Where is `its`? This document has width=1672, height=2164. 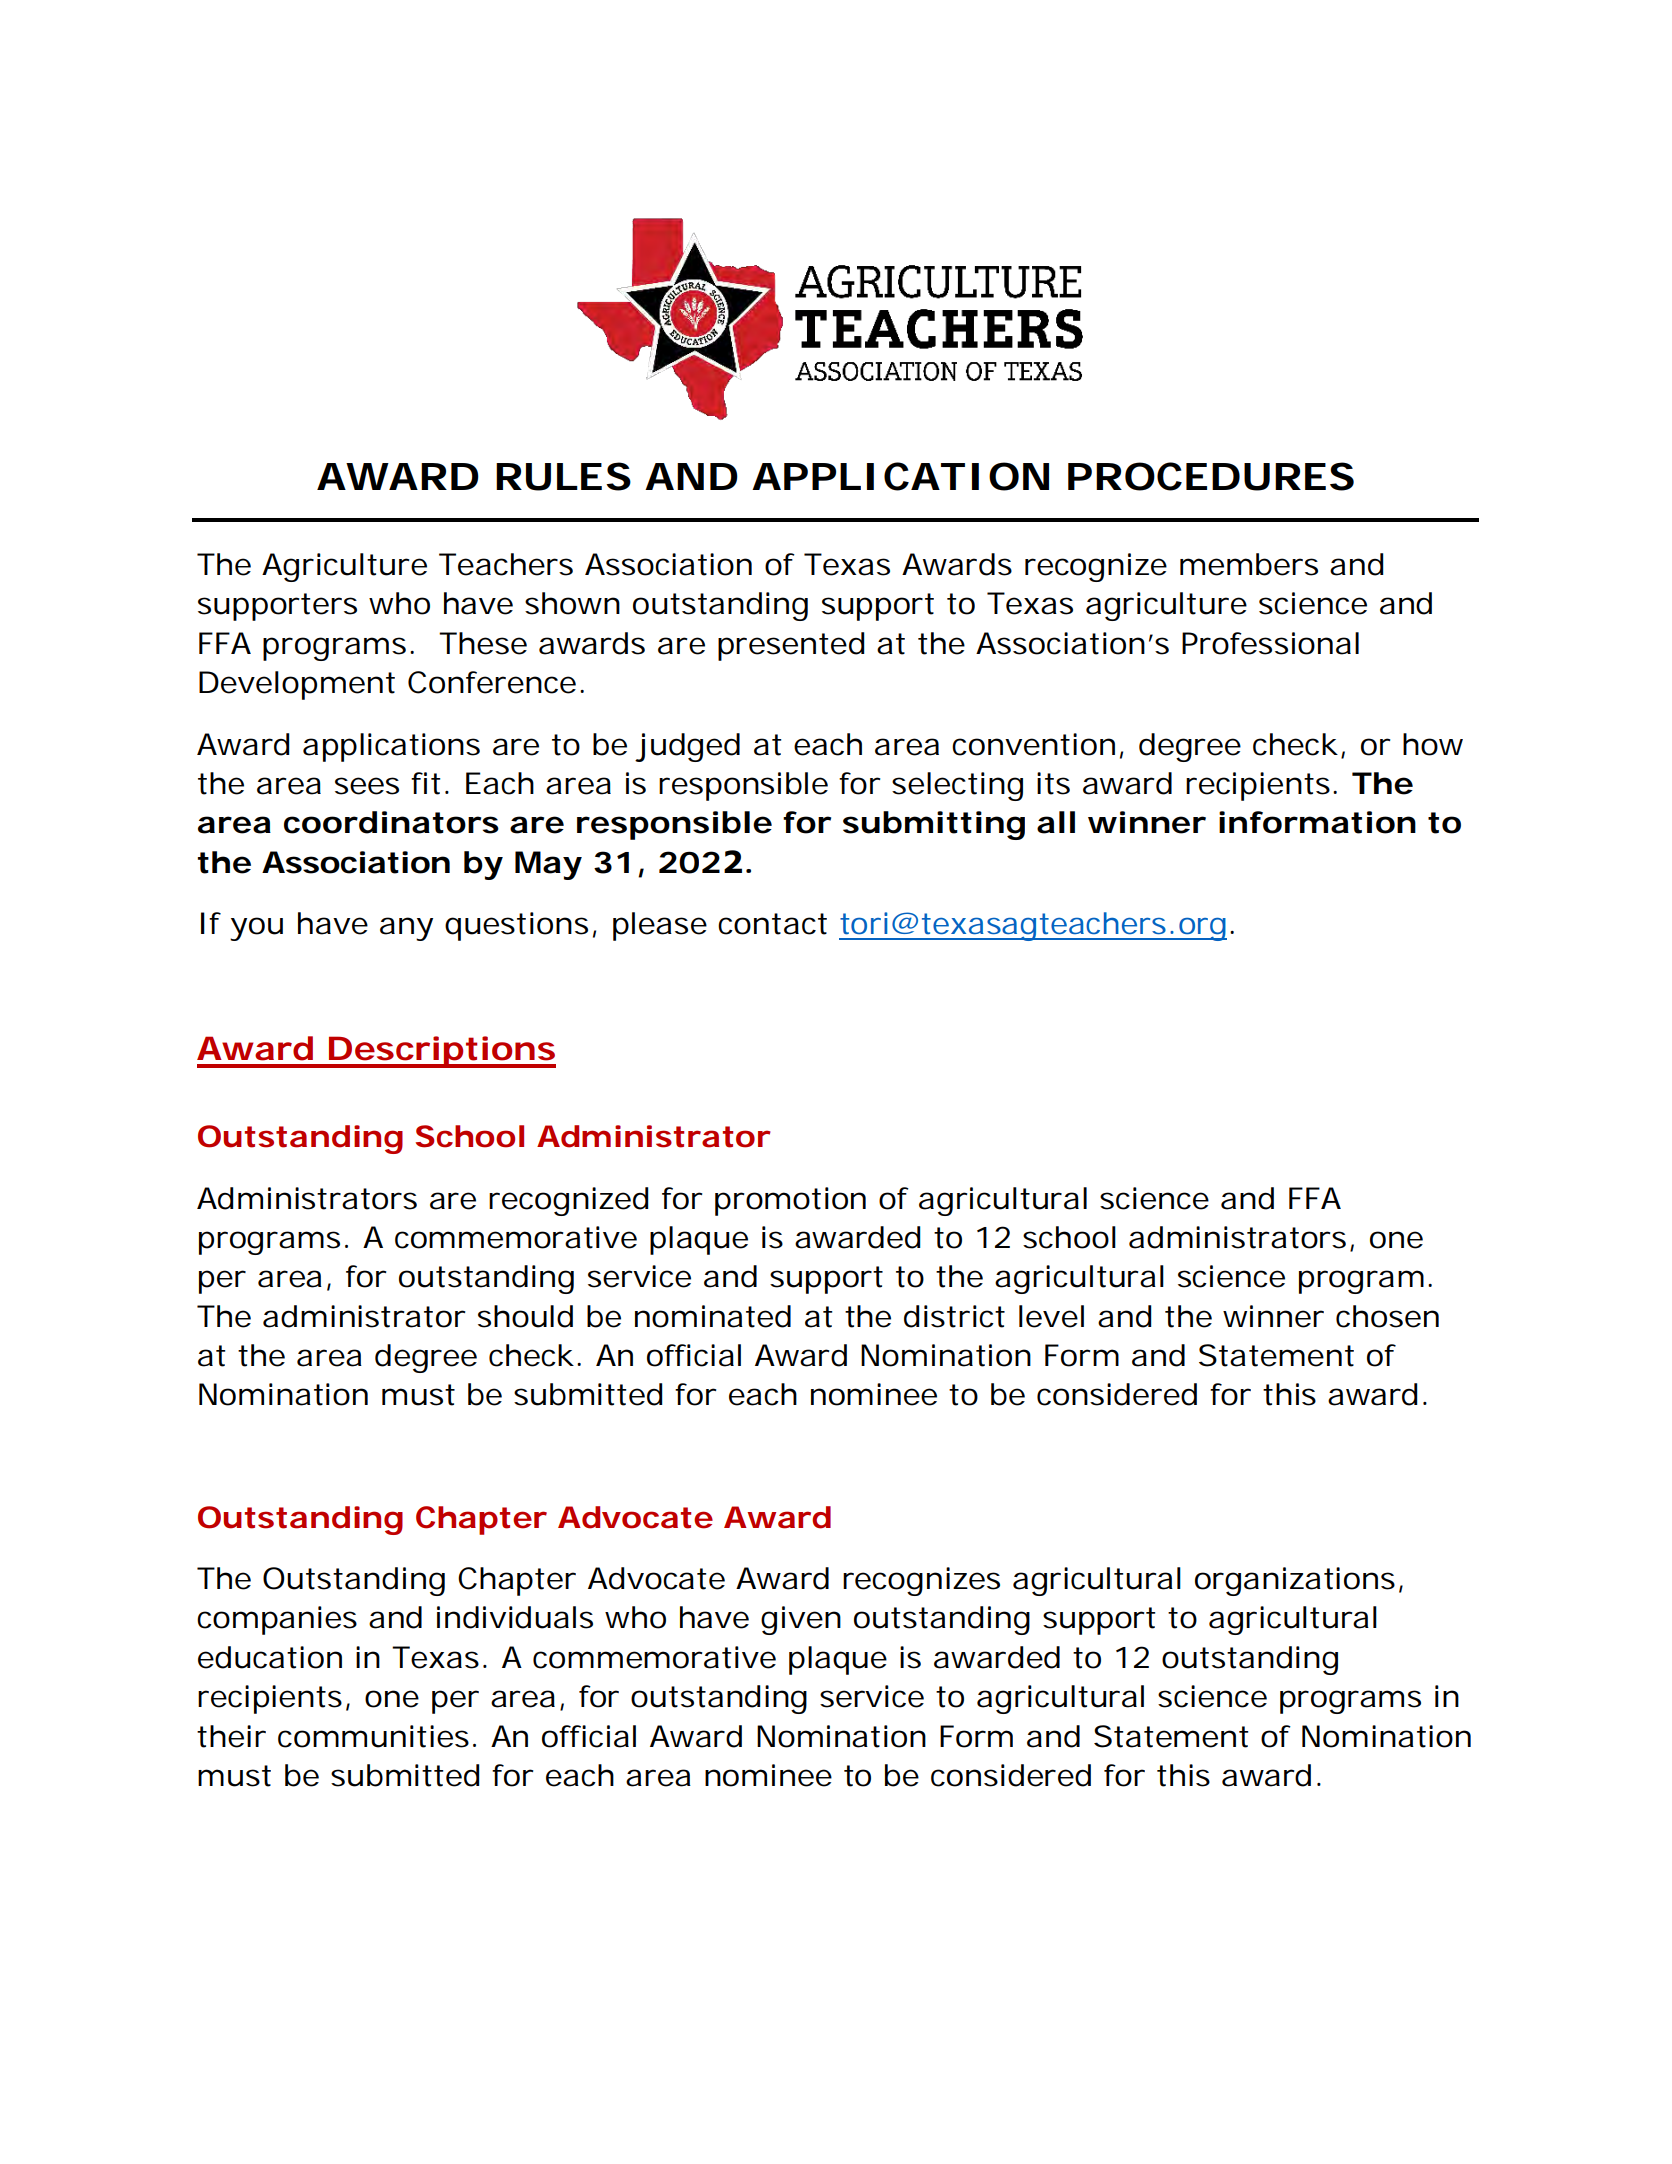 its is located at coordinates (1053, 783).
